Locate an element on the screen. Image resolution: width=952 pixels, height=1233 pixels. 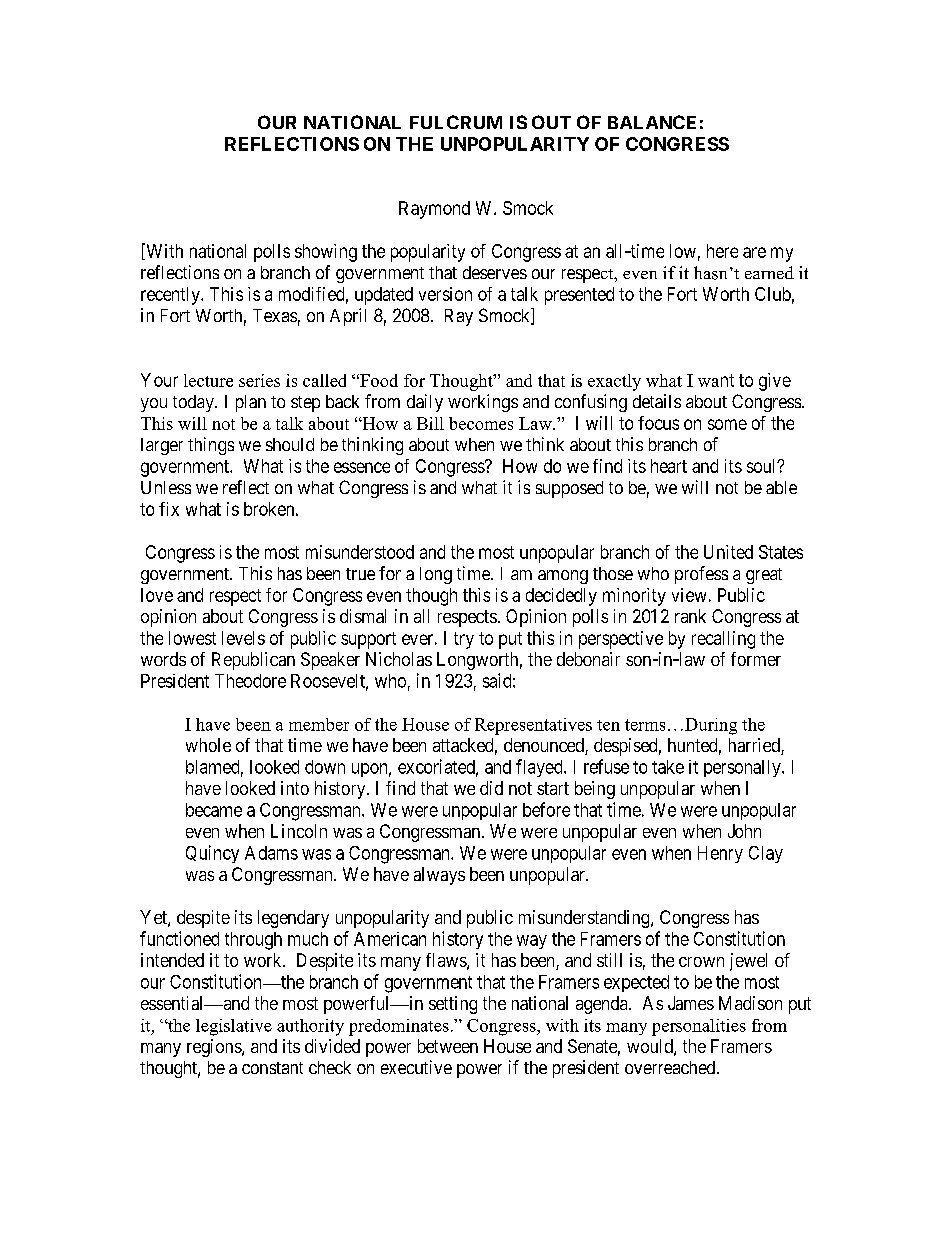
legislative is located at coordinates (234, 1027).
